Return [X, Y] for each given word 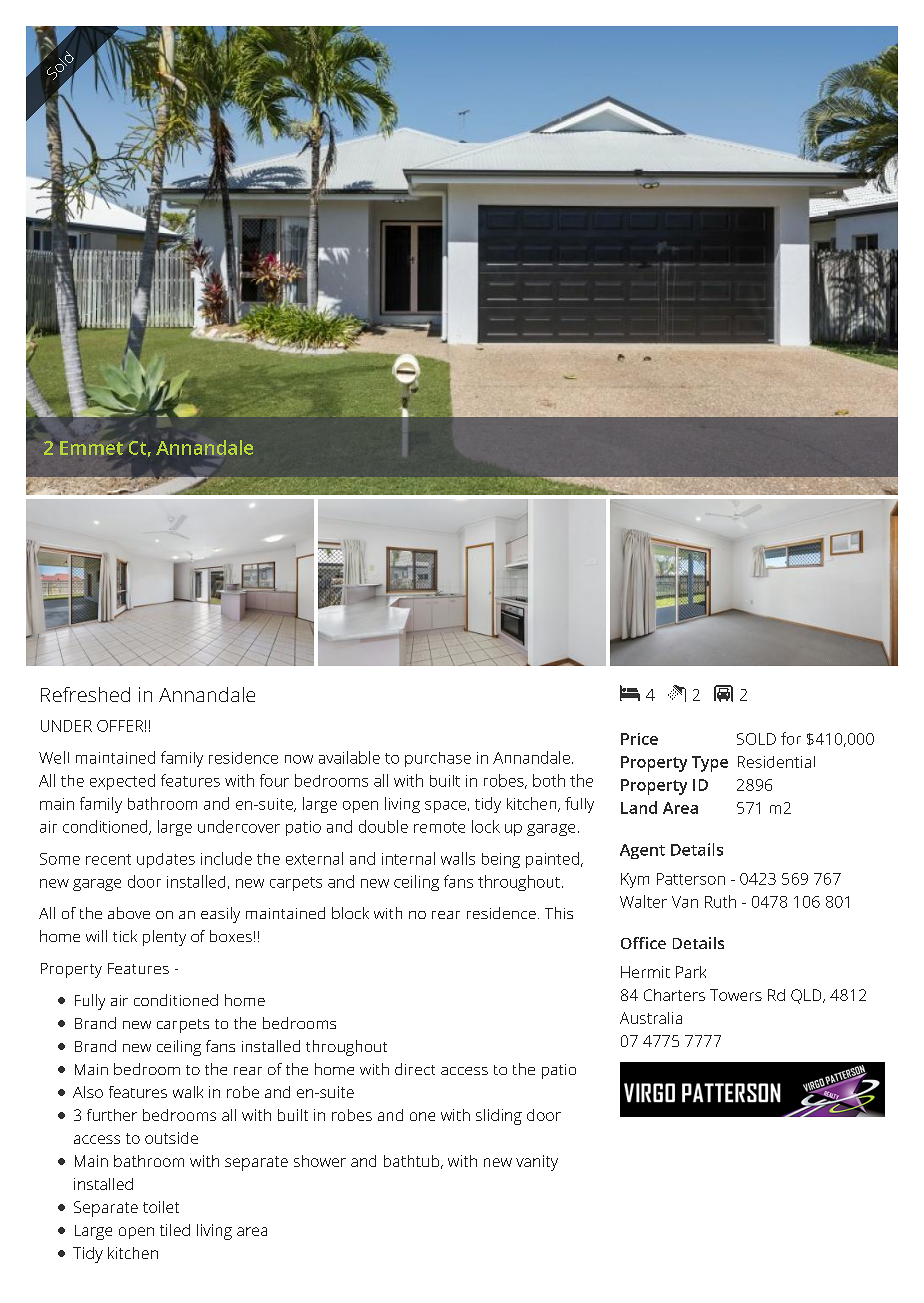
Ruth [720, 901]
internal [408, 858]
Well [54, 757]
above [129, 913]
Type [710, 764]
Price [639, 739]
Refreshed [85, 694]
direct [415, 1069]
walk [188, 1092]
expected [122, 782]
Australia [651, 1018]
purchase [438, 759]
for [791, 738]
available [349, 757]
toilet [161, 1207]
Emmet [91, 448]
